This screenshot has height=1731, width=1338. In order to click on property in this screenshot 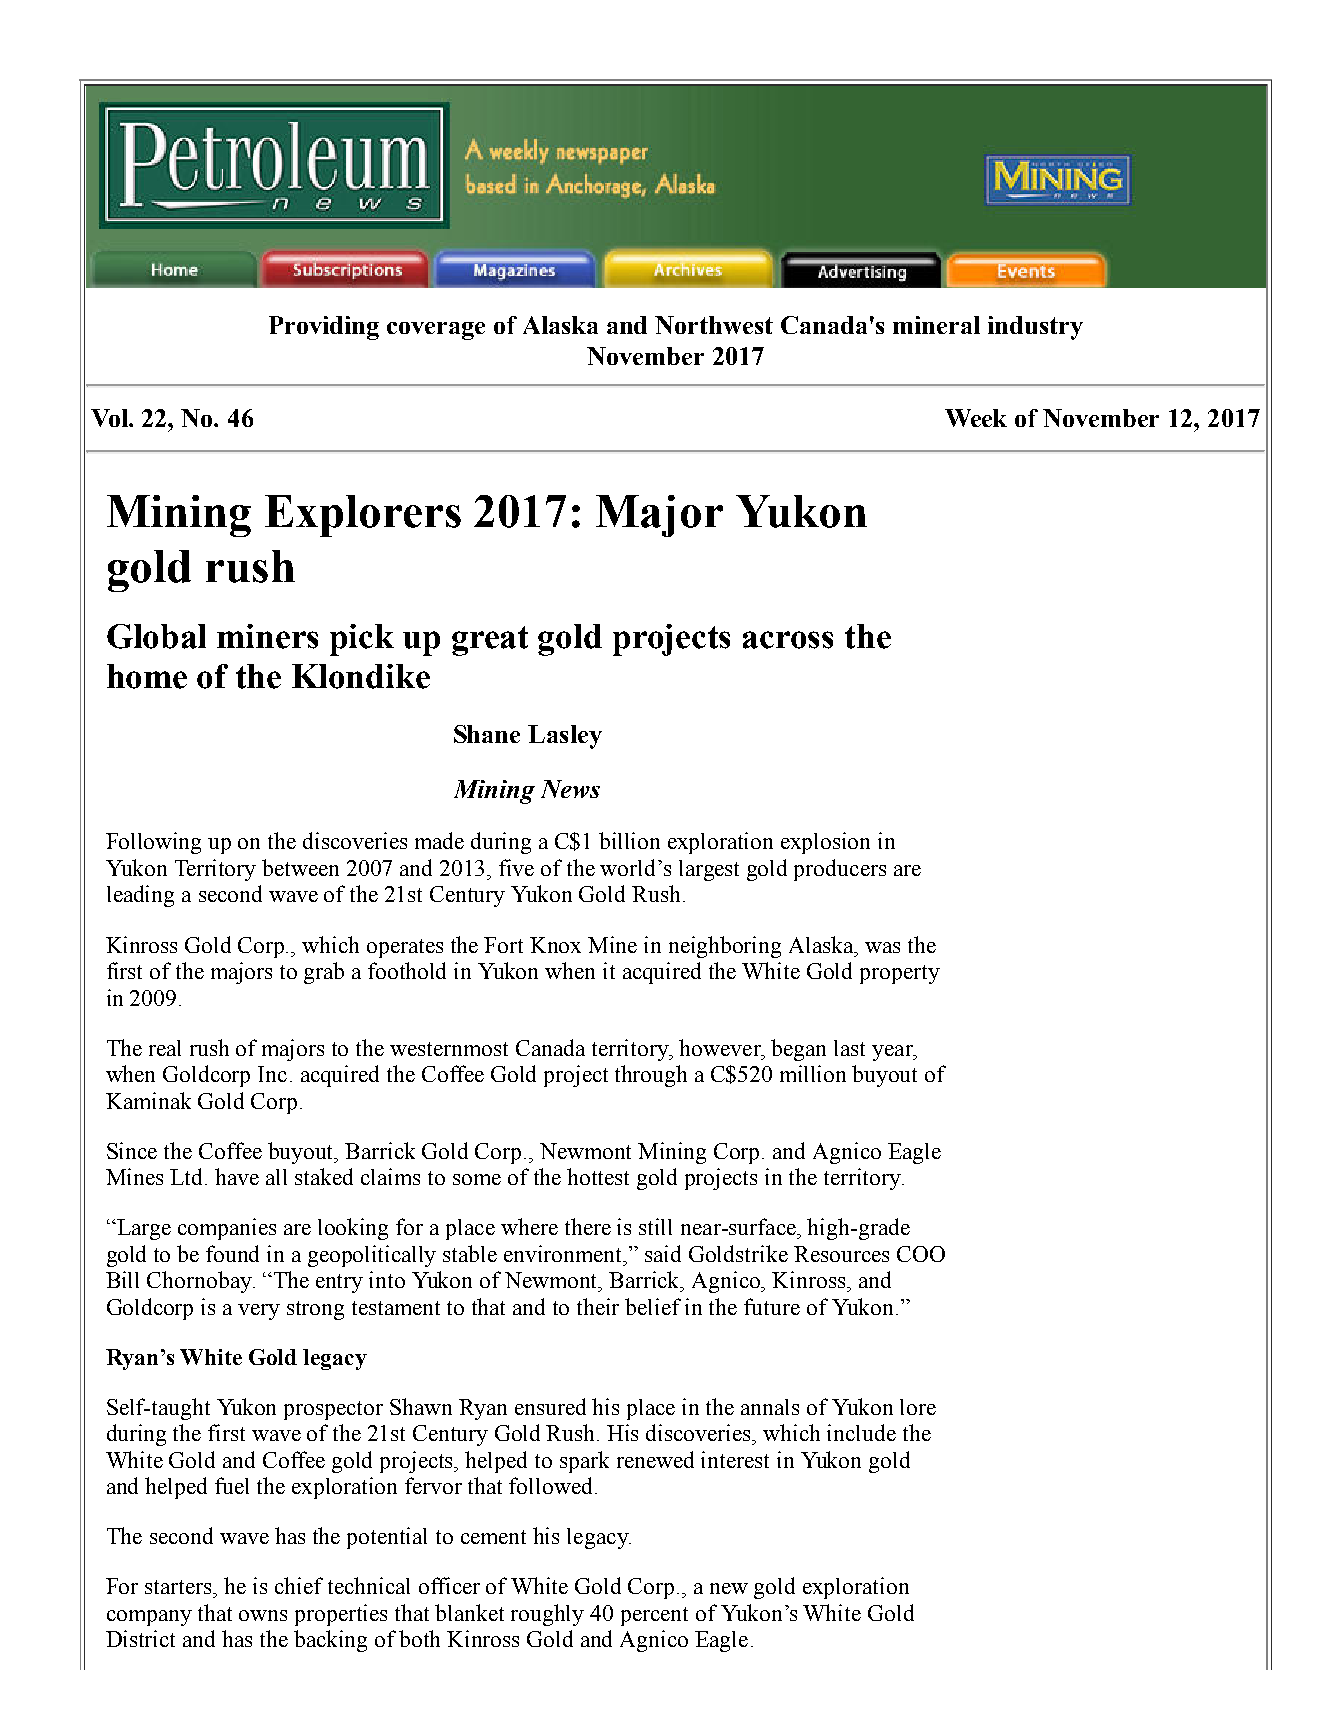, I will do `click(900, 974)`.
